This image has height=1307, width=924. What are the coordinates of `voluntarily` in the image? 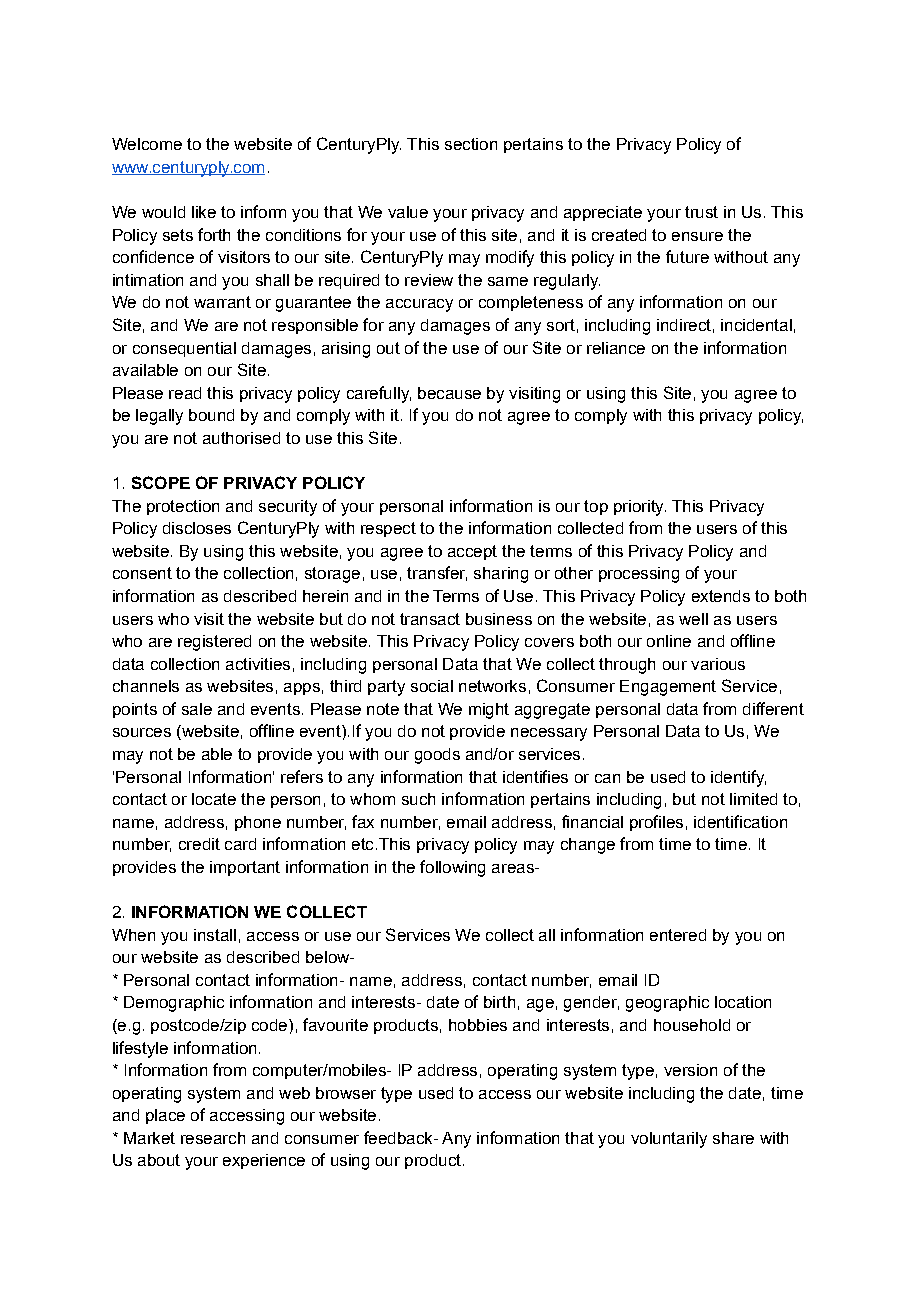 It's located at (669, 1140).
